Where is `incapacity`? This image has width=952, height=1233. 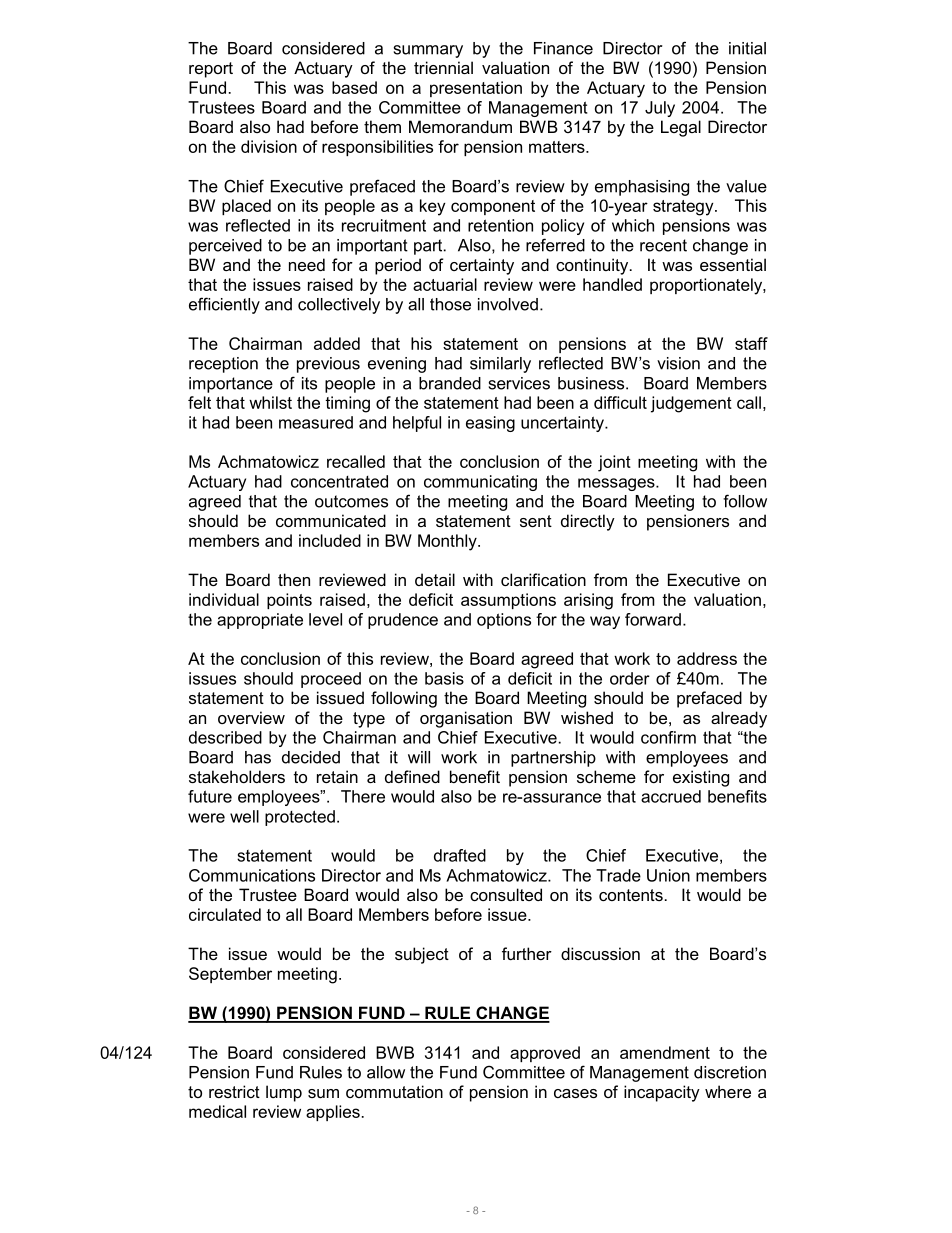 incapacity is located at coordinates (662, 1093).
